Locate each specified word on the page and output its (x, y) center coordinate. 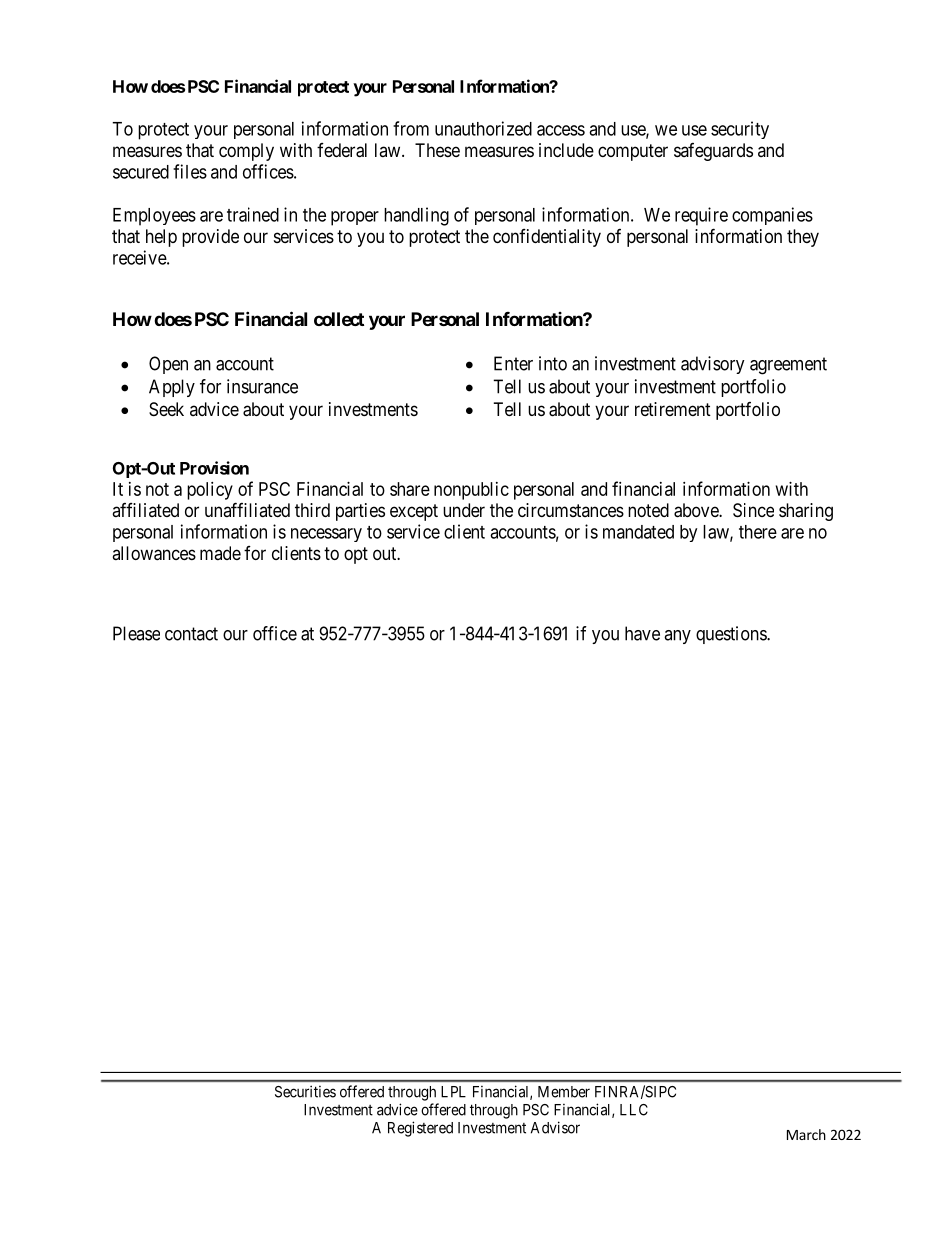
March (806, 1134)
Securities (305, 1091)
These (437, 150)
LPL (453, 1092)
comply (246, 152)
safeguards (713, 152)
